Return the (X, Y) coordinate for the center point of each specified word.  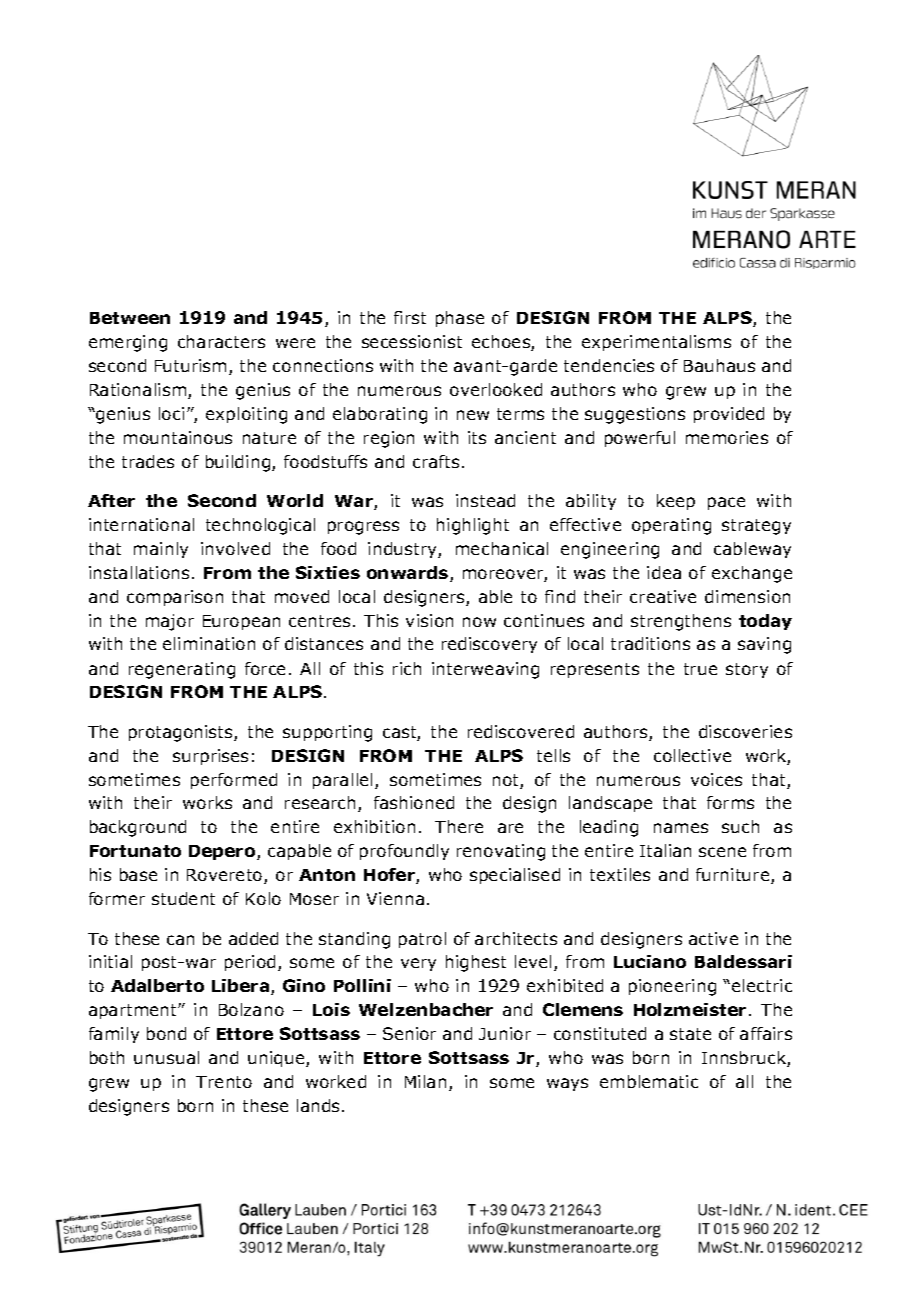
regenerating (182, 670)
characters (221, 341)
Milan (425, 1081)
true (700, 669)
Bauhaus (719, 365)
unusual (166, 1057)
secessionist (412, 341)
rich (407, 668)
